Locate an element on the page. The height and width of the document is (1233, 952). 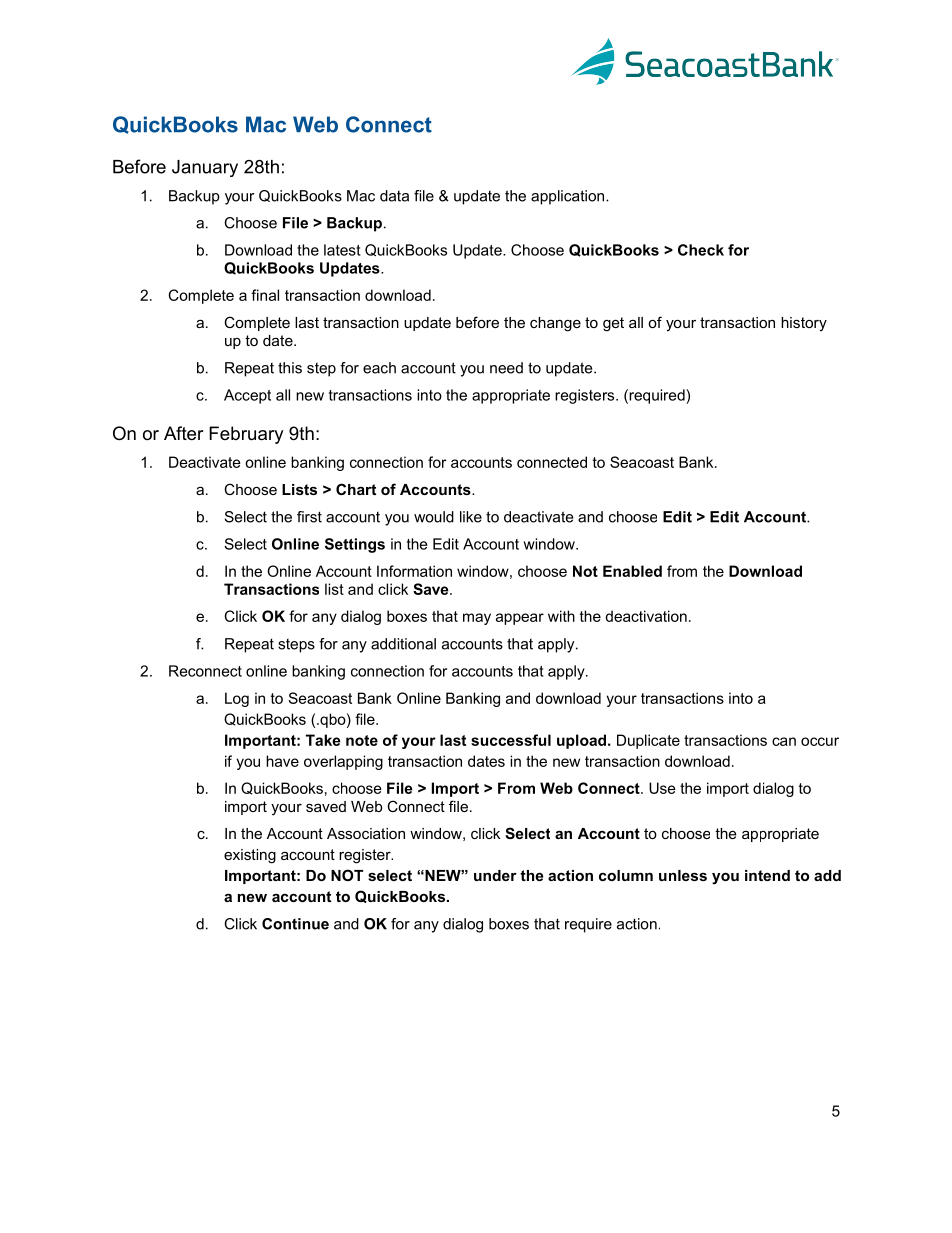
like is located at coordinates (471, 517).
